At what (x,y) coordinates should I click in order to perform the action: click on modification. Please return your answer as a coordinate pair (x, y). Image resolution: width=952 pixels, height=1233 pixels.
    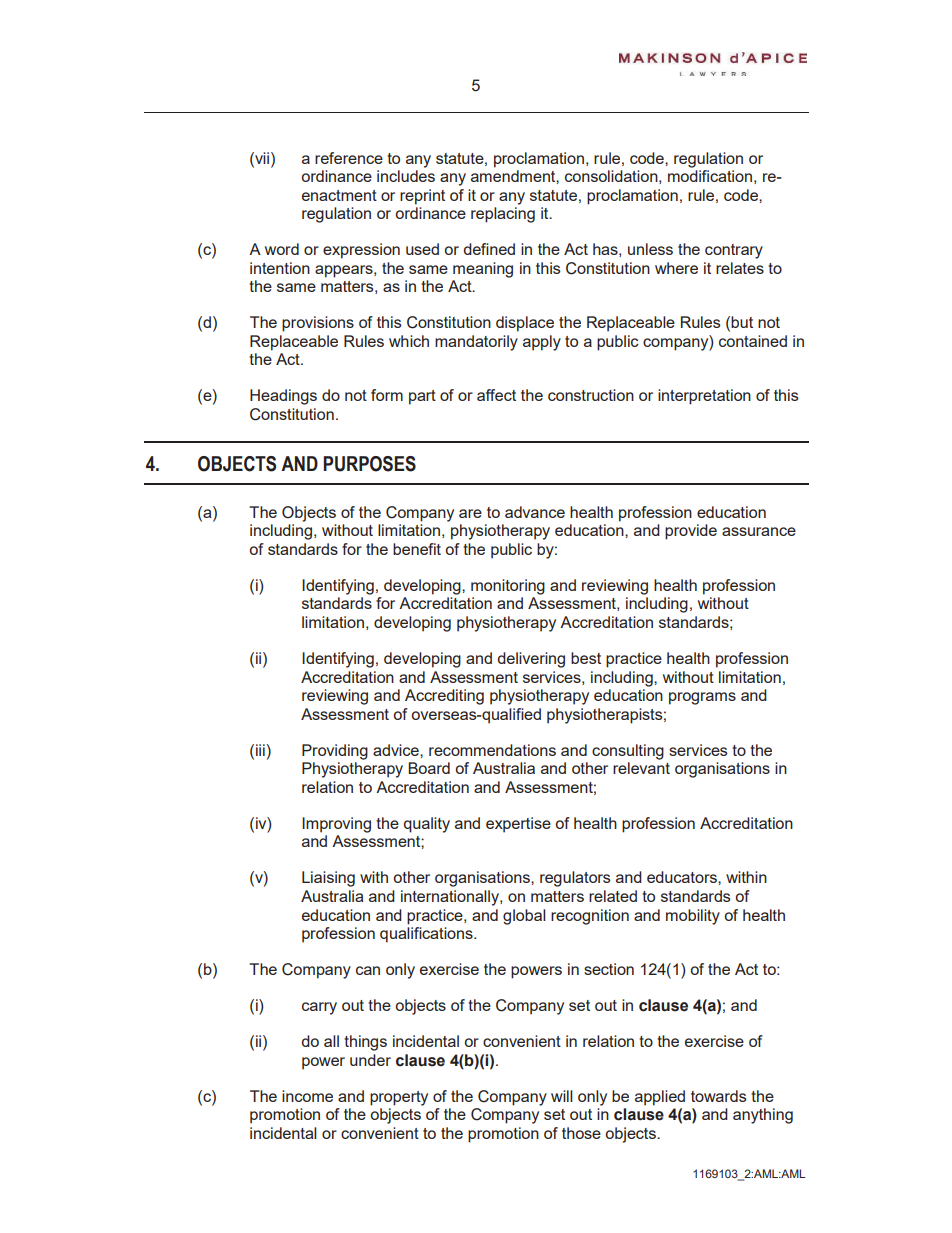
    Looking at the image, I should click on (710, 176).
